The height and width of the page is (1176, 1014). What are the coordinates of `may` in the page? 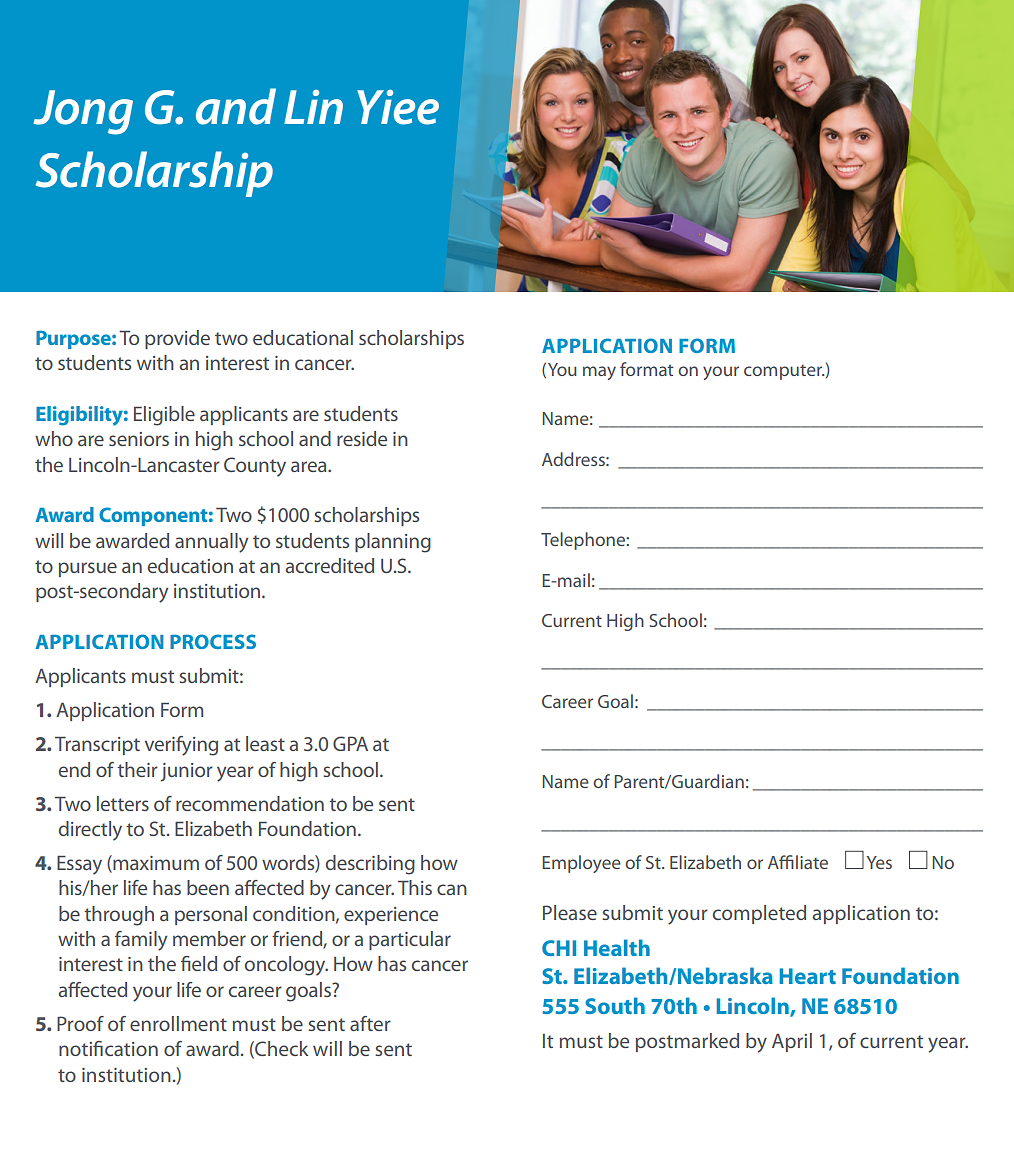 It's located at (599, 373).
